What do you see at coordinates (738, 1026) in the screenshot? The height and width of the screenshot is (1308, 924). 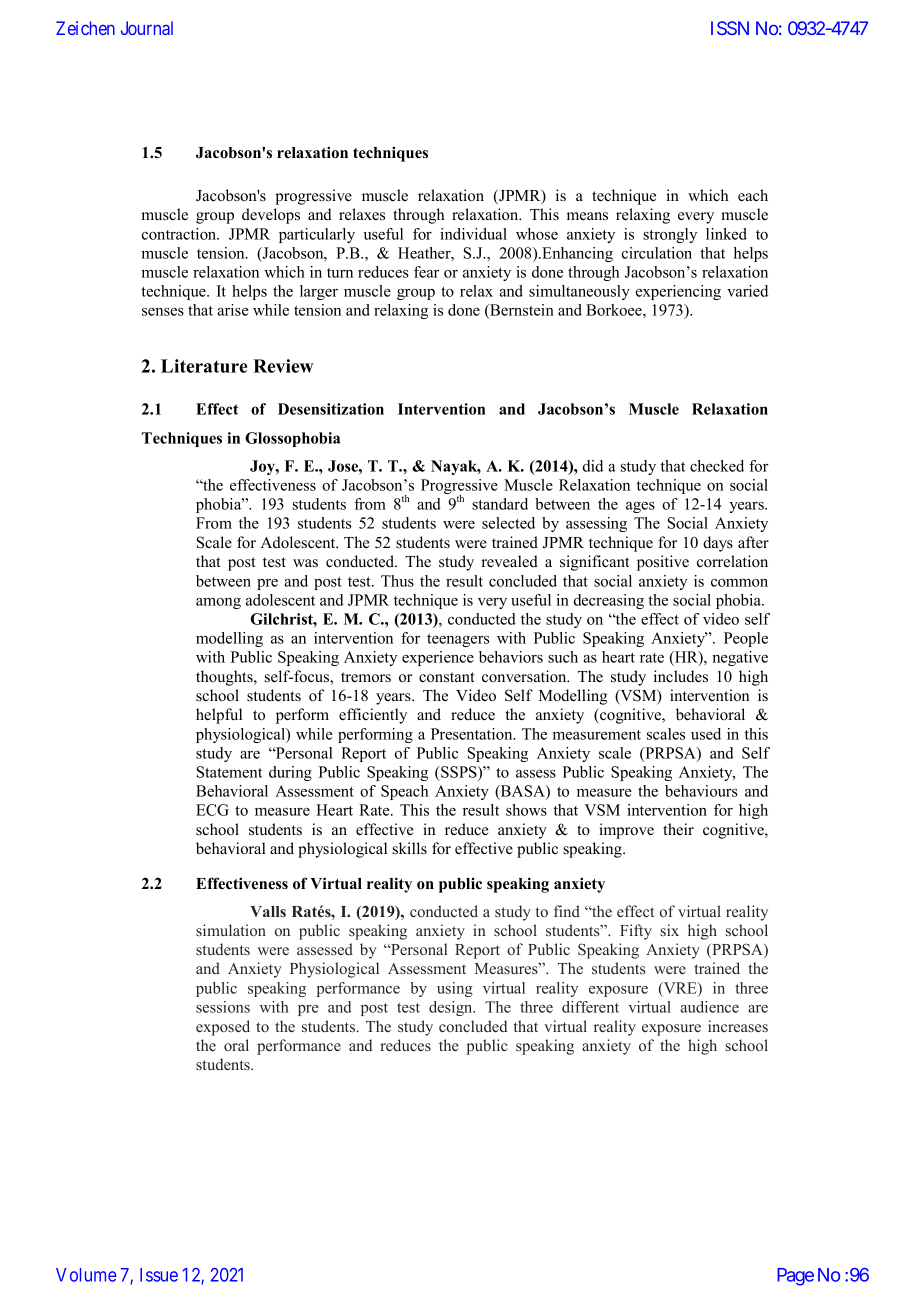 I see `increases` at bounding box center [738, 1026].
